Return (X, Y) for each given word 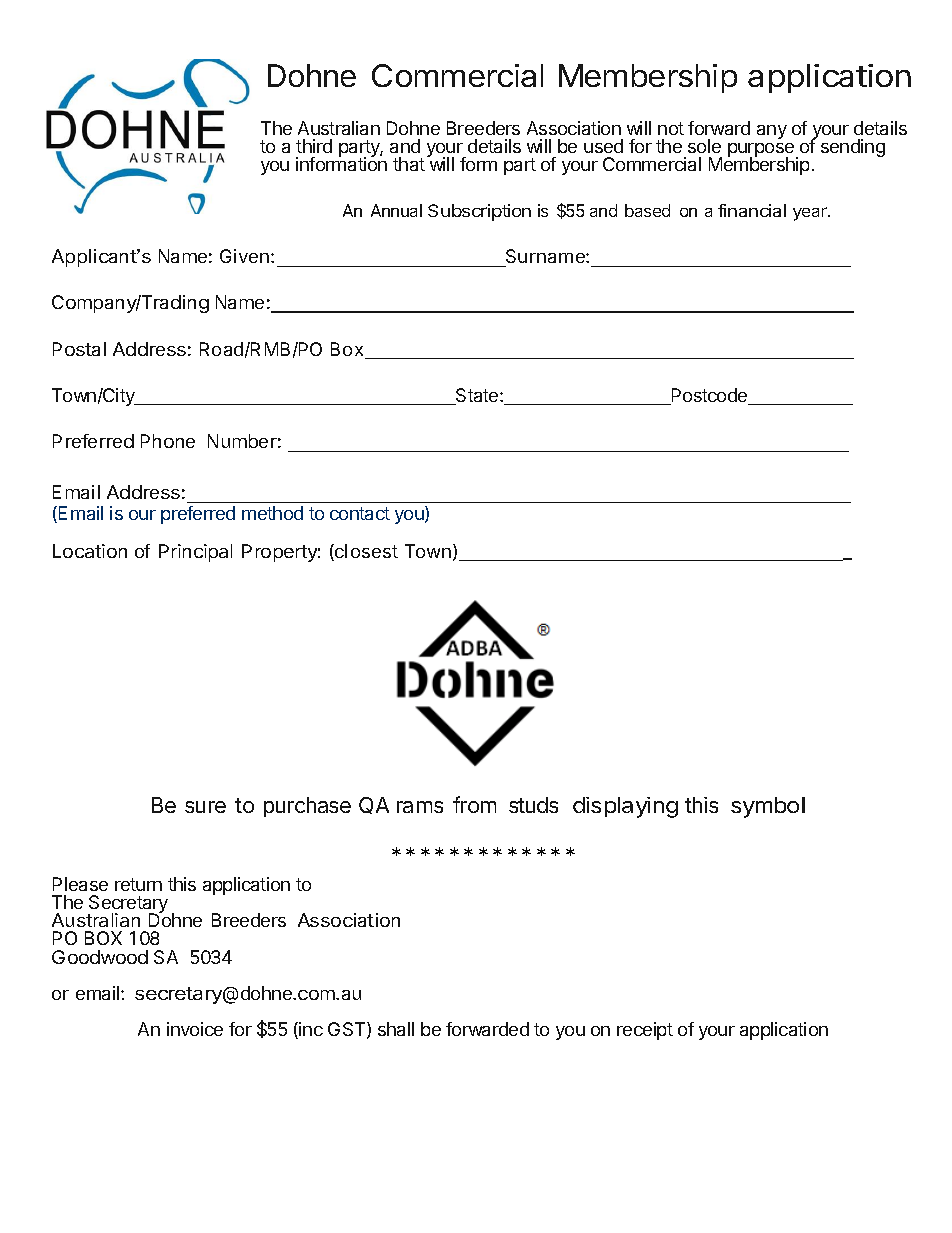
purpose (761, 151)
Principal (195, 553)
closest (365, 552)
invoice (195, 1029)
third (314, 146)
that (409, 164)
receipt (645, 1031)
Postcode (710, 396)
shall (396, 1029)
